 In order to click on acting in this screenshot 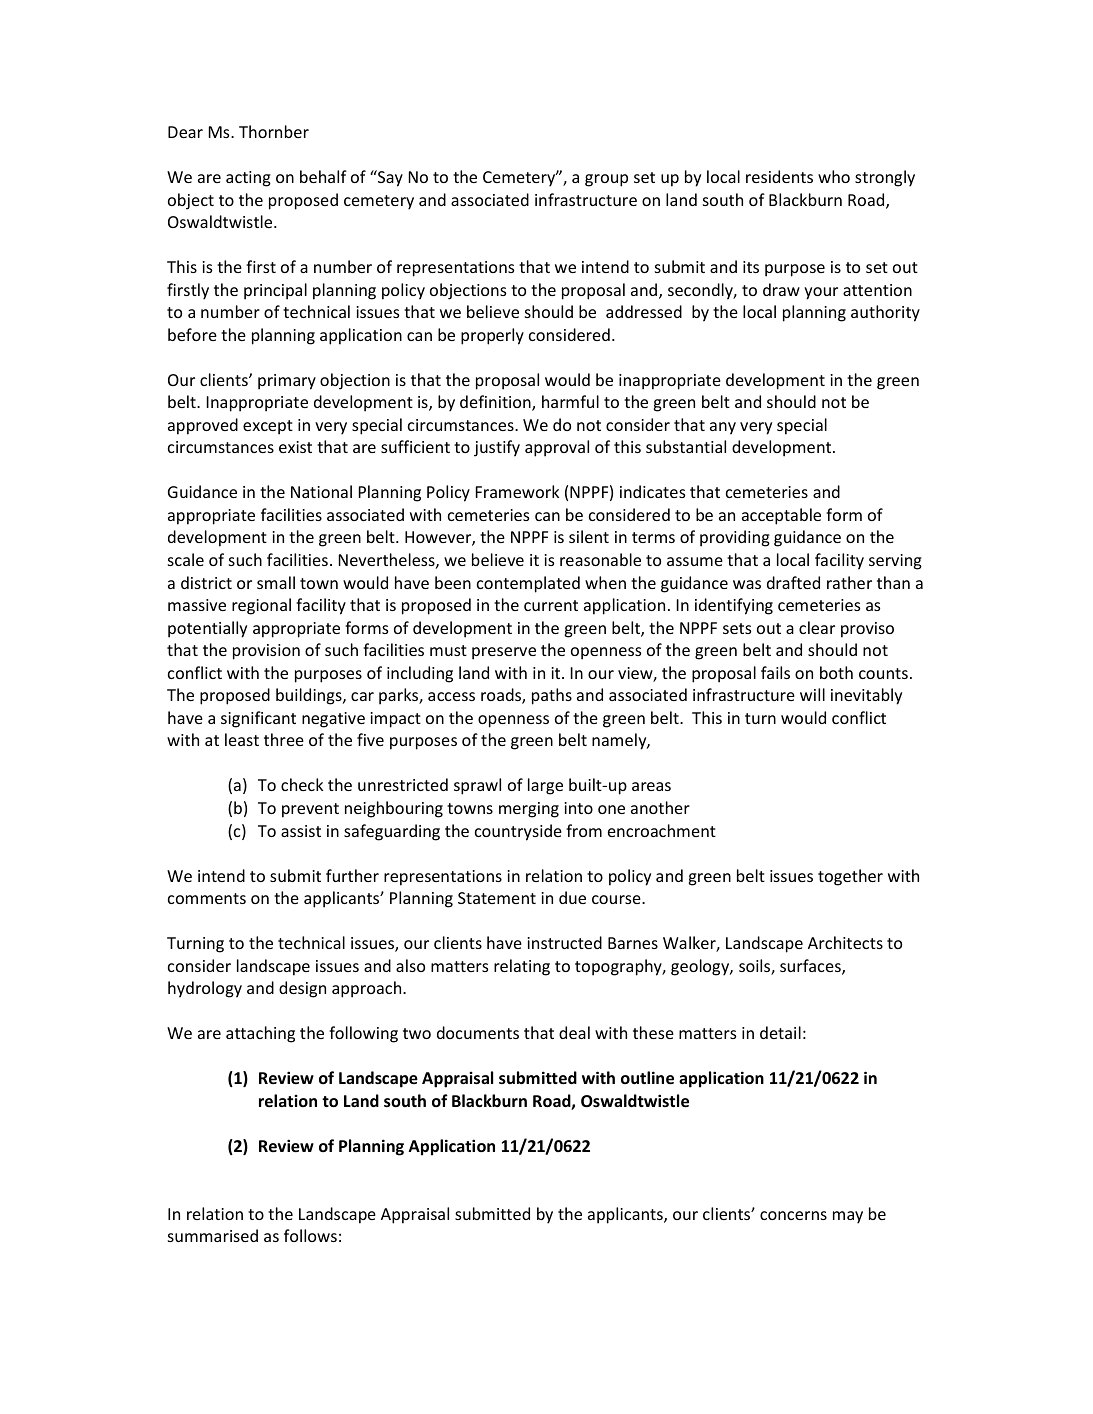, I will do `click(248, 179)`.
